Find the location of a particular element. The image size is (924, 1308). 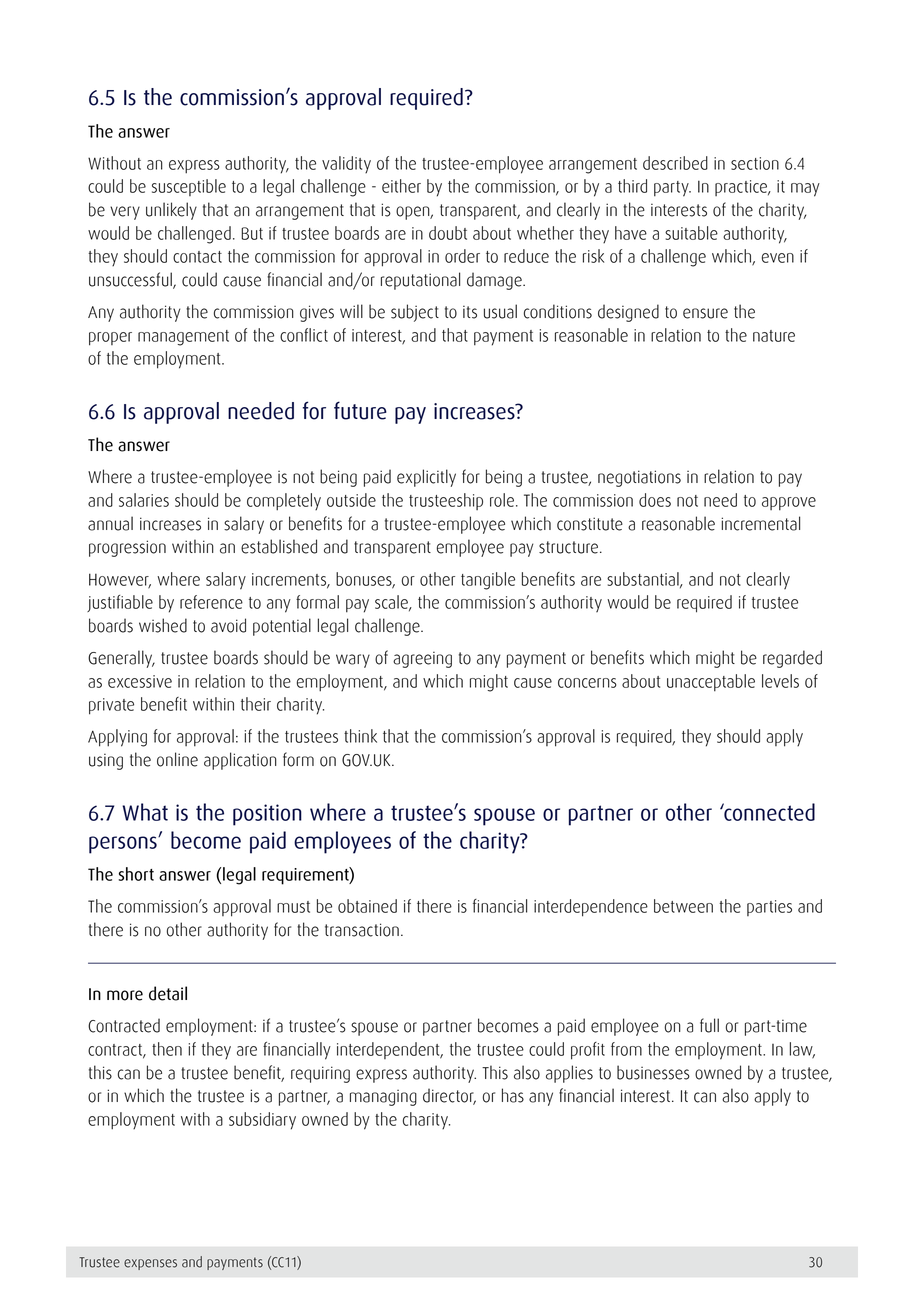

progression is located at coordinates (127, 548).
